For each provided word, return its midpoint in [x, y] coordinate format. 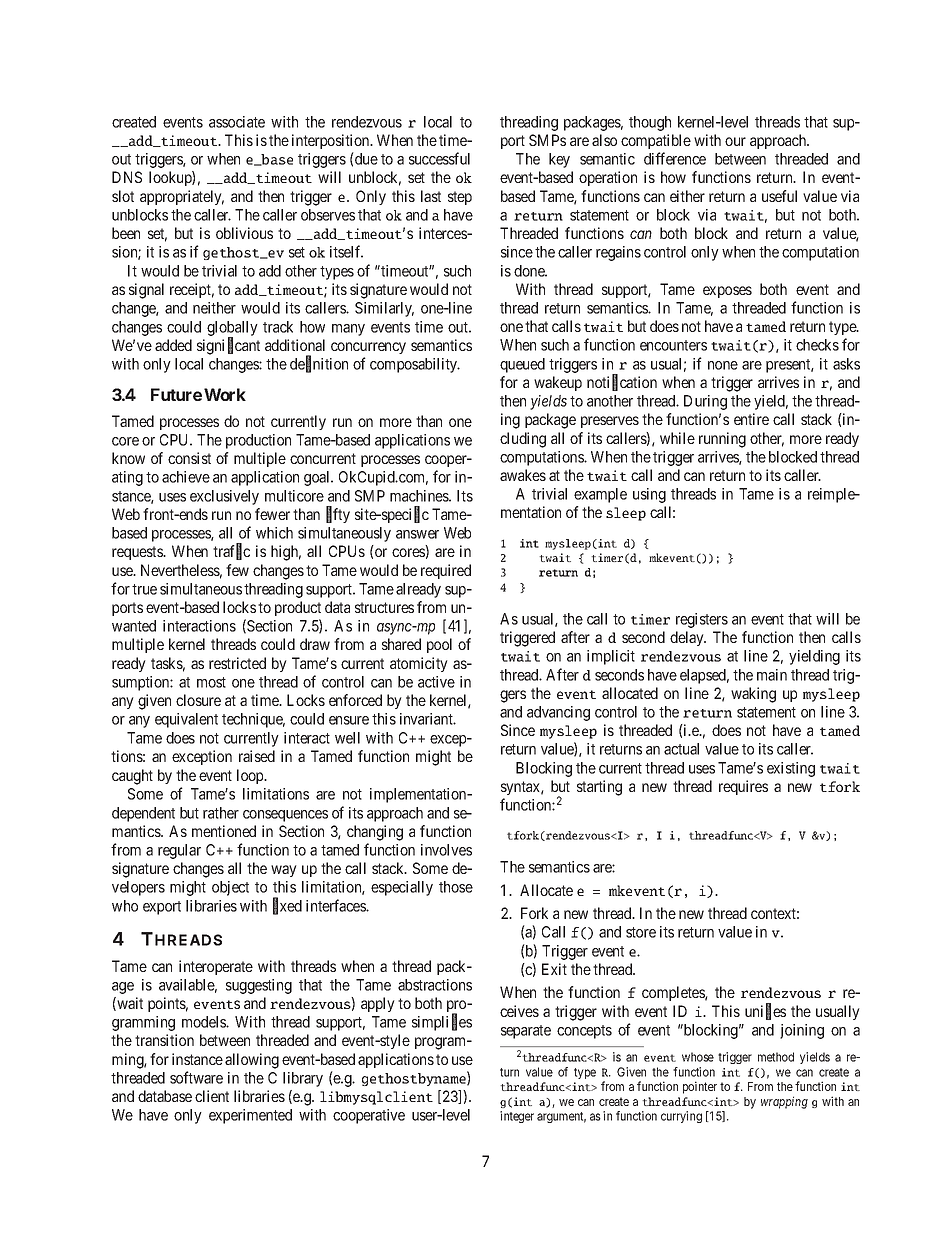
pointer [700, 1087]
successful [439, 158]
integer [517, 1117]
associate [237, 122]
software [196, 1077]
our [735, 141]
